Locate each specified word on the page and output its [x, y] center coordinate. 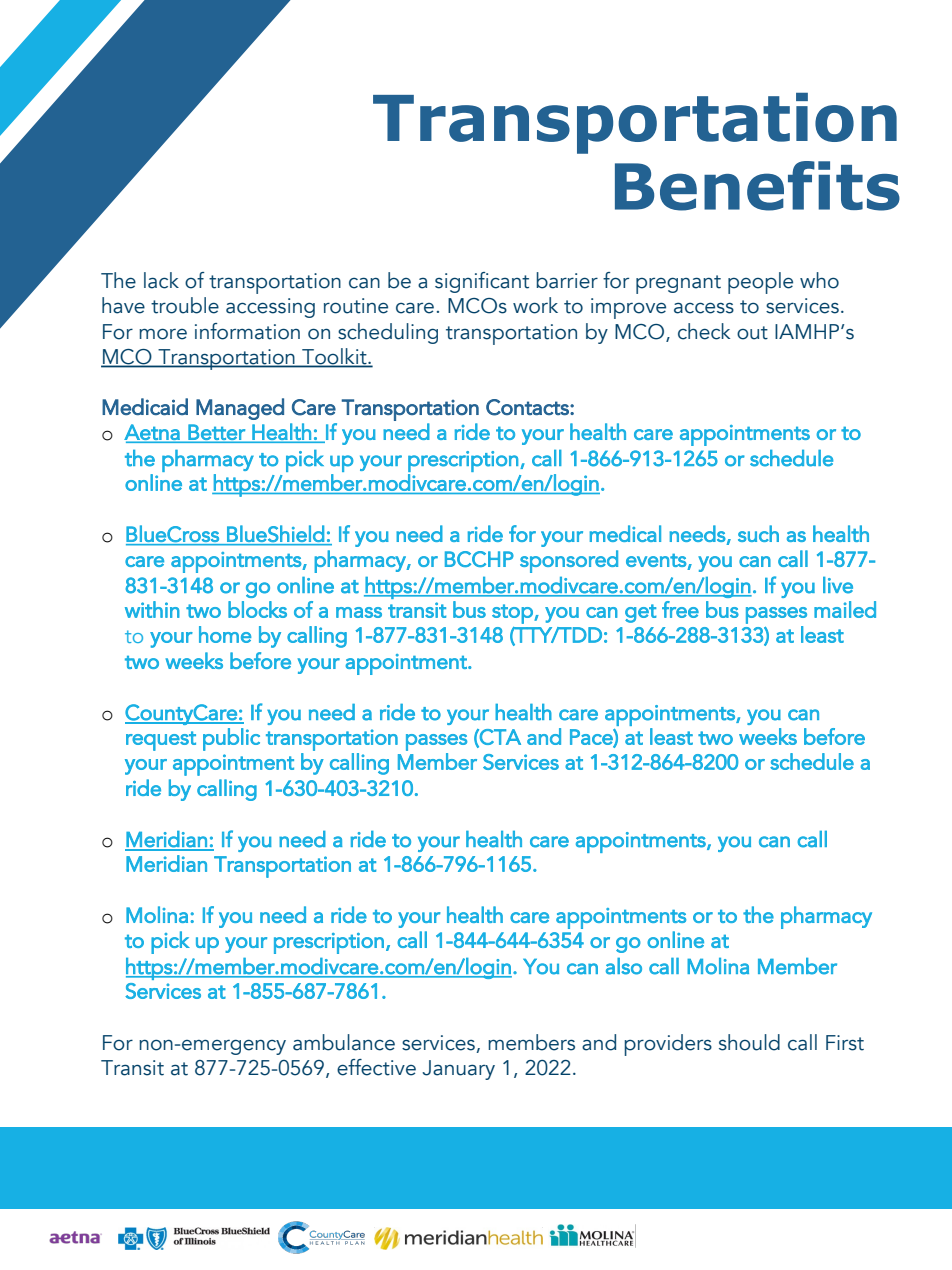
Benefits [757, 186]
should [749, 1042]
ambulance [344, 1042]
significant [482, 282]
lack [161, 280]
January [458, 1070]
